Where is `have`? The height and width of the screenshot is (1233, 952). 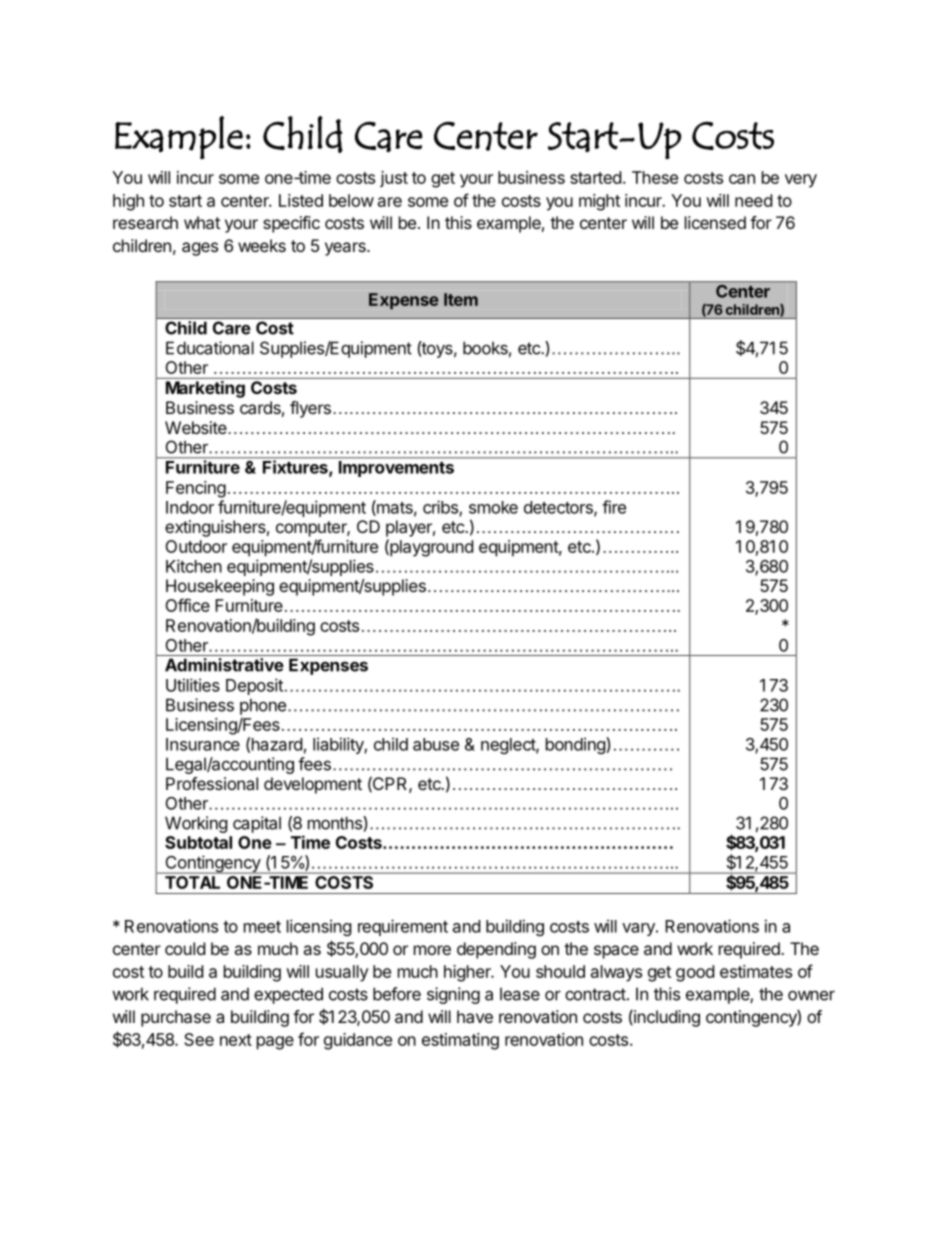 have is located at coordinates (475, 1016).
